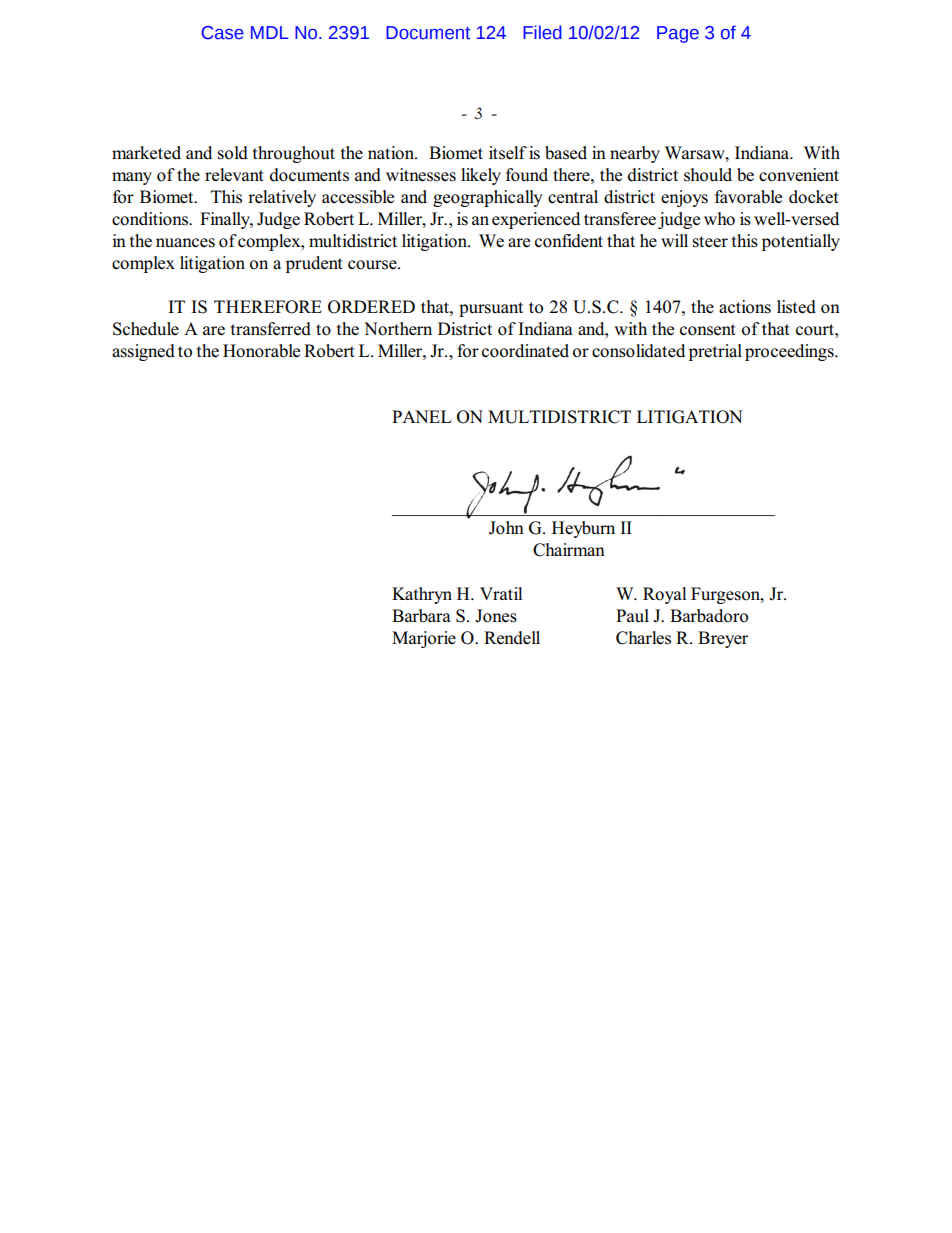  Describe the element at coordinates (491, 309) in the screenshot. I see `pursuant` at that location.
